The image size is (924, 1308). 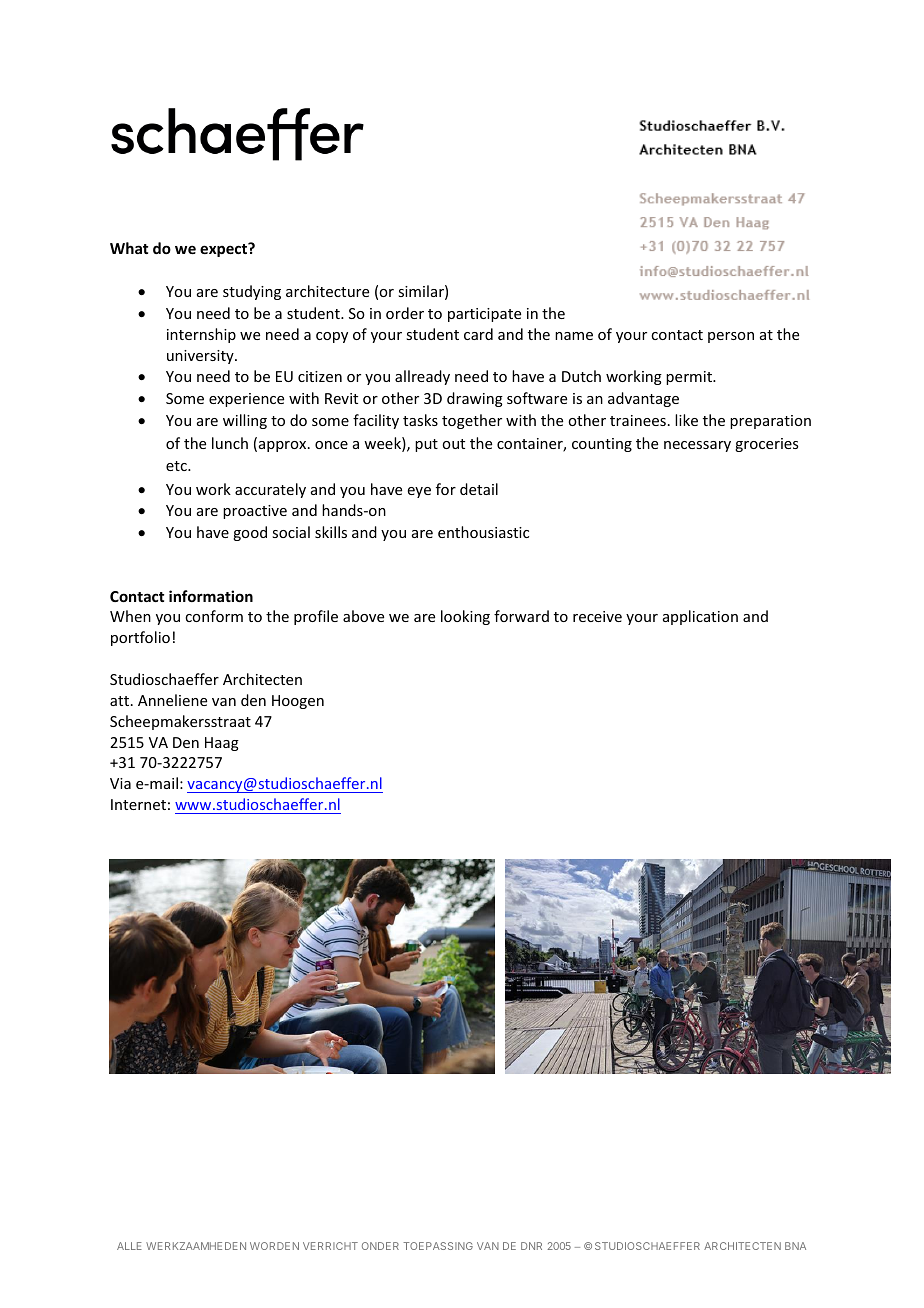 I want to click on application, so click(x=700, y=617).
